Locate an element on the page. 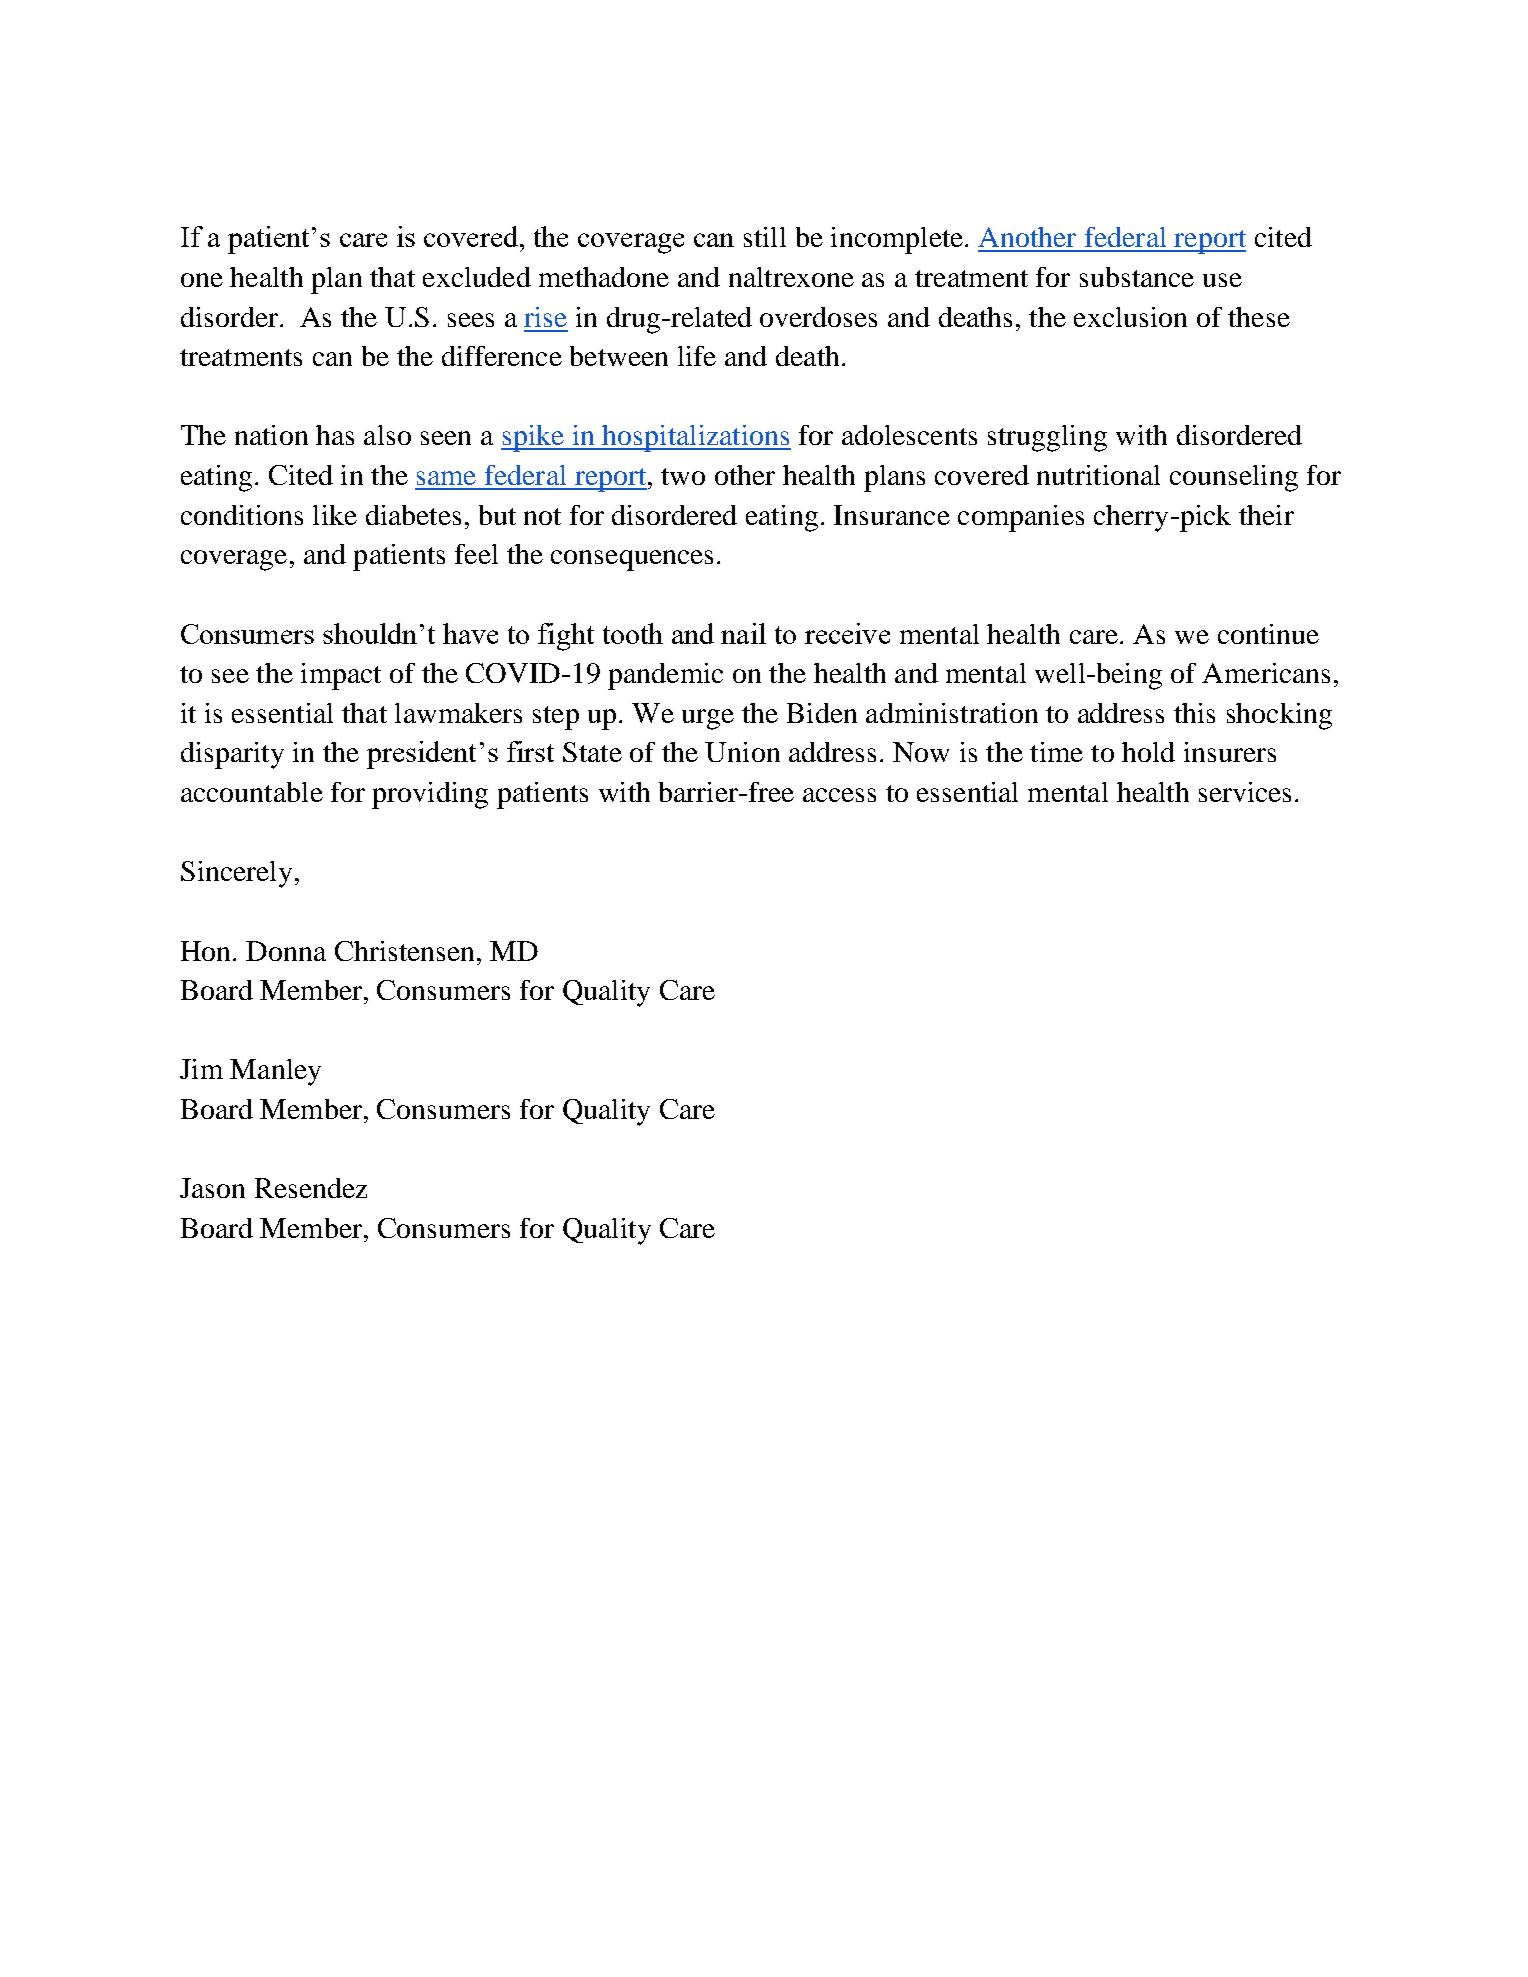  Resendez is located at coordinates (311, 1188).
